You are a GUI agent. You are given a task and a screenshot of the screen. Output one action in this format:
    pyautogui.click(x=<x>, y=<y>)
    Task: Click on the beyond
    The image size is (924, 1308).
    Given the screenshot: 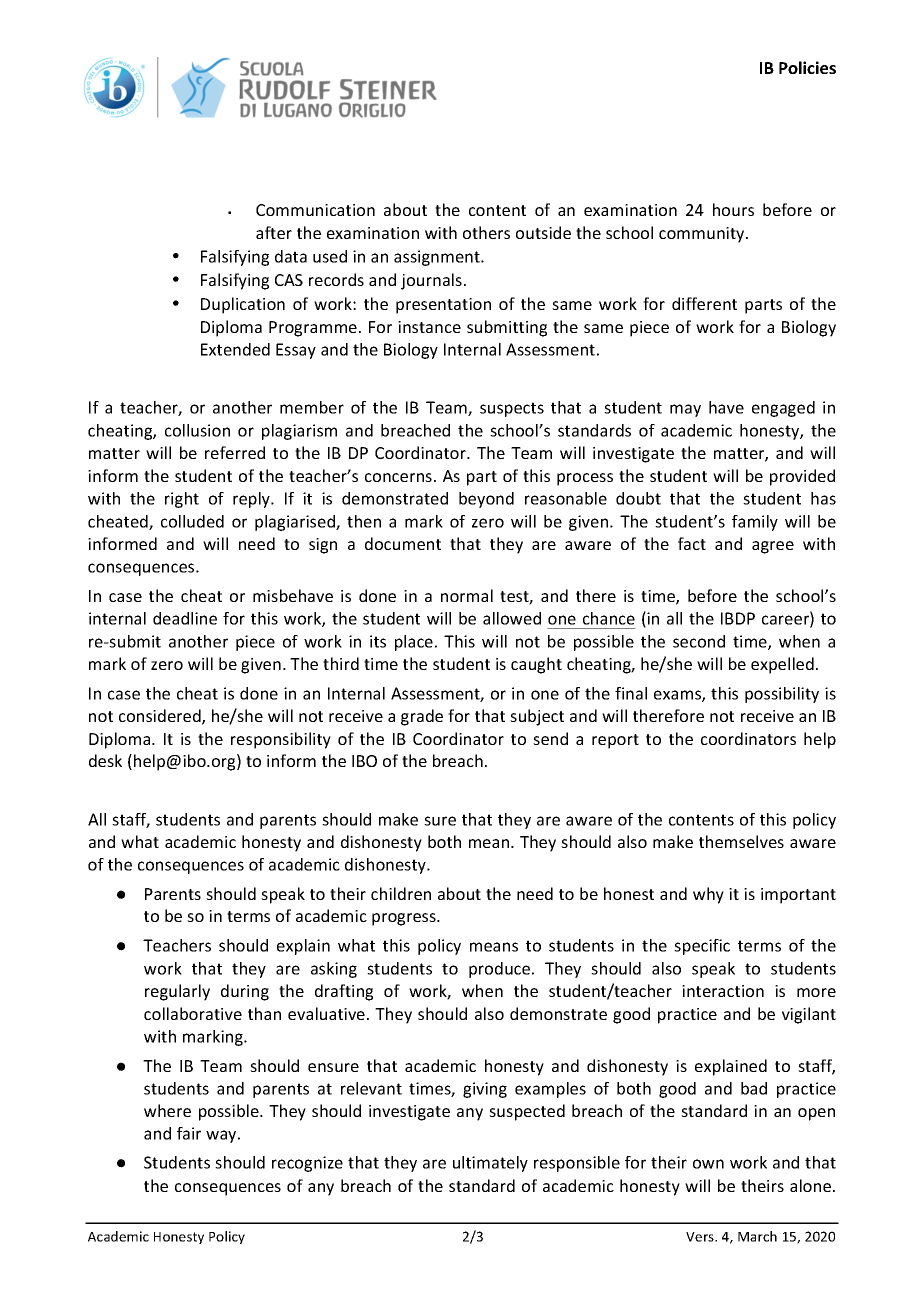 What is the action you would take?
    pyautogui.click(x=486, y=500)
